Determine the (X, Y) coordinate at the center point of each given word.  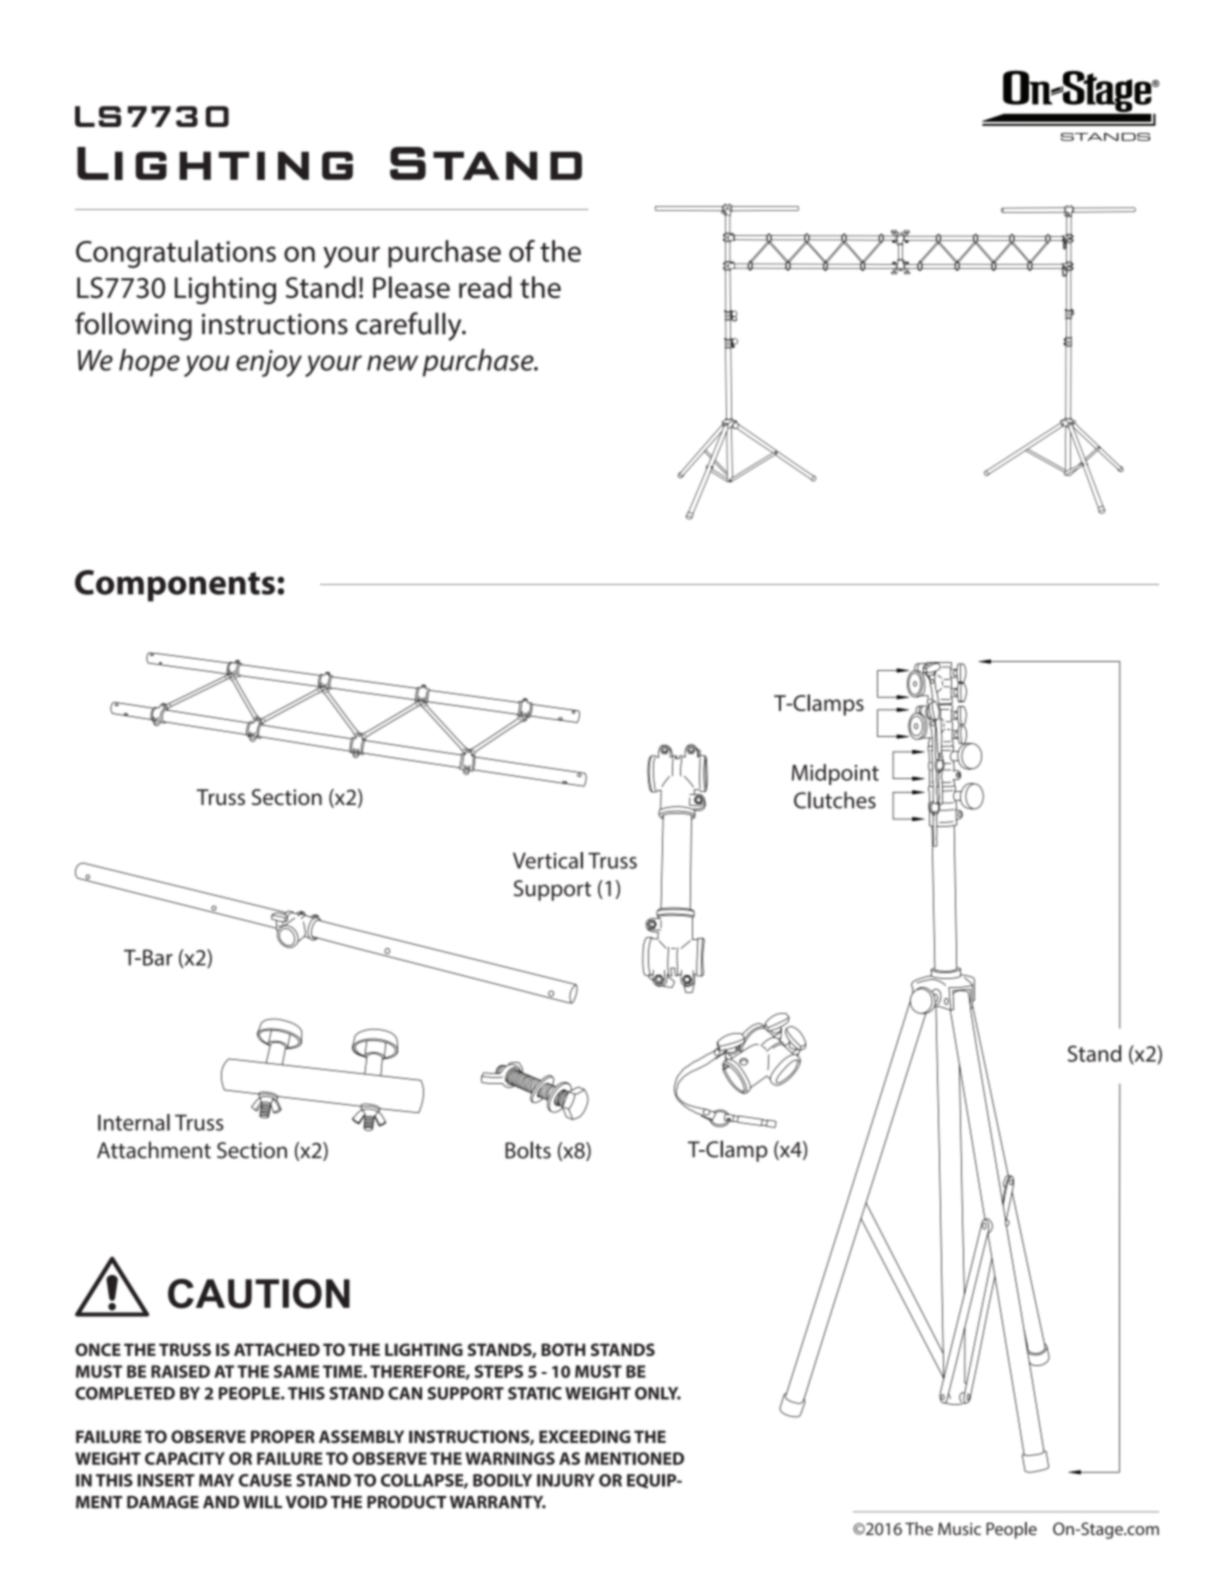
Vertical (548, 860)
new (392, 363)
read (485, 287)
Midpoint (835, 774)
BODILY (502, 1480)
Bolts (528, 1150)
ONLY (658, 1393)
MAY (216, 1480)
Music (959, 1528)
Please (411, 287)
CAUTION (259, 1294)
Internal (134, 1122)
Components (175, 586)
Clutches (835, 800)
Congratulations (176, 254)
